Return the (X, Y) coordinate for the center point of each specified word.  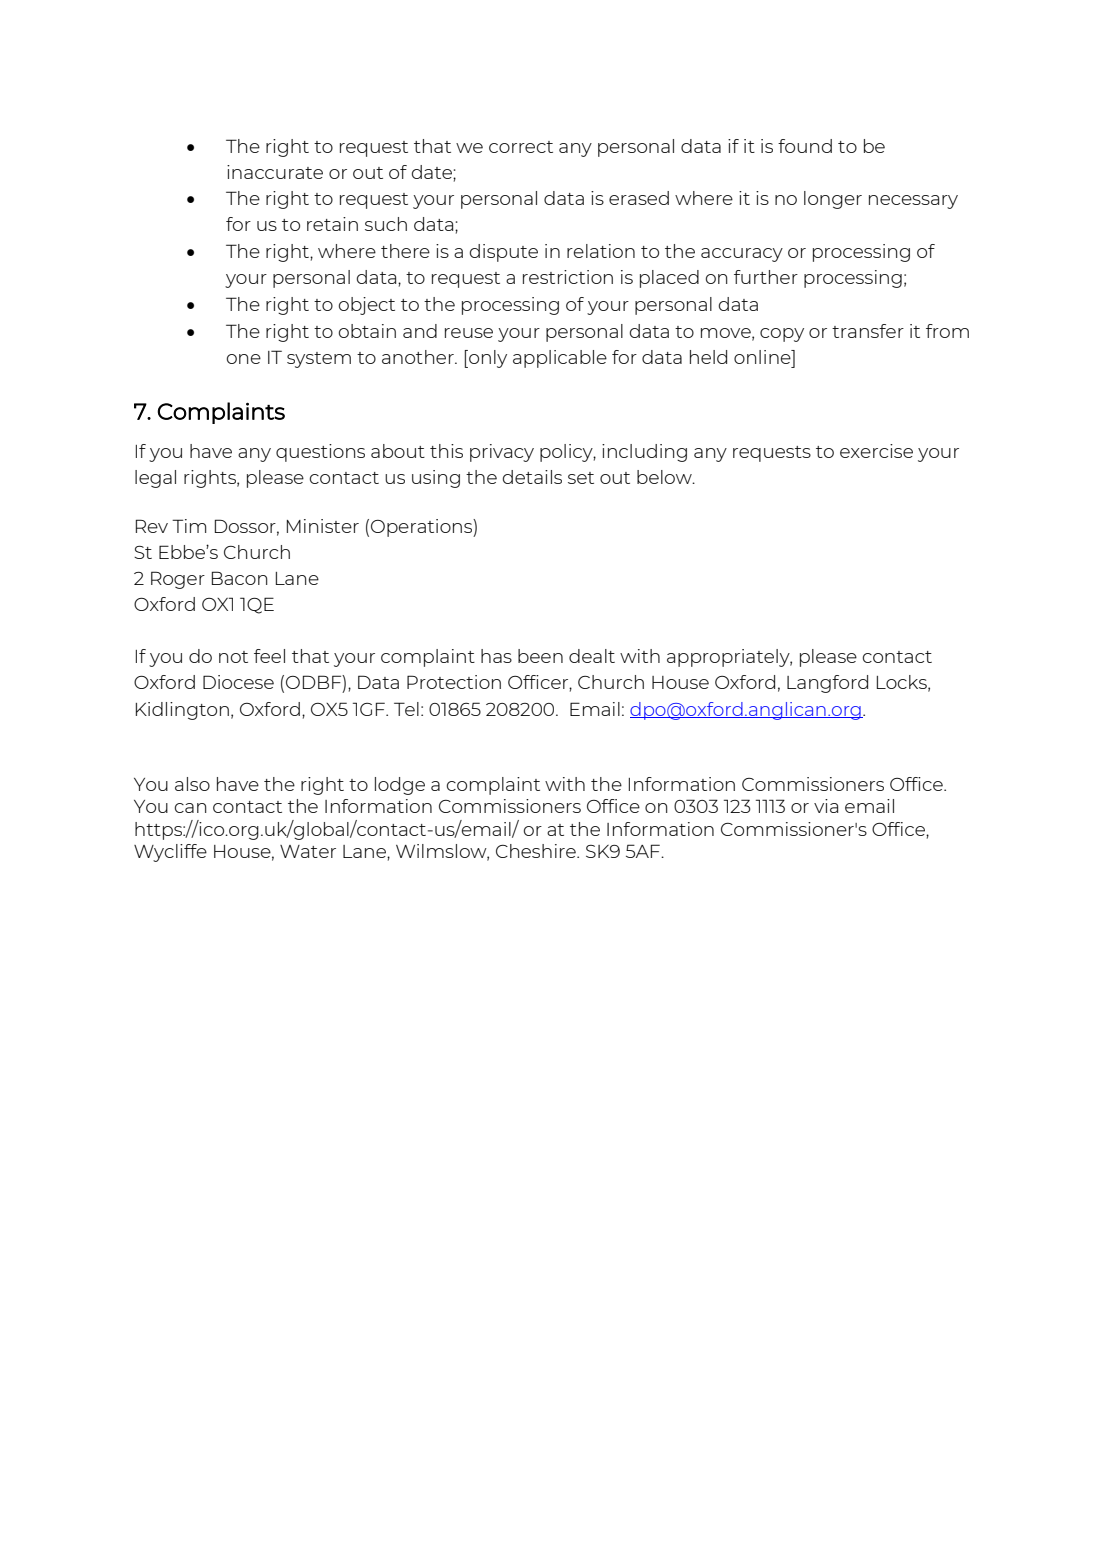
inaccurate (275, 172)
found (805, 146)
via (826, 806)
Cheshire (537, 851)
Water (308, 851)
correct (521, 147)
